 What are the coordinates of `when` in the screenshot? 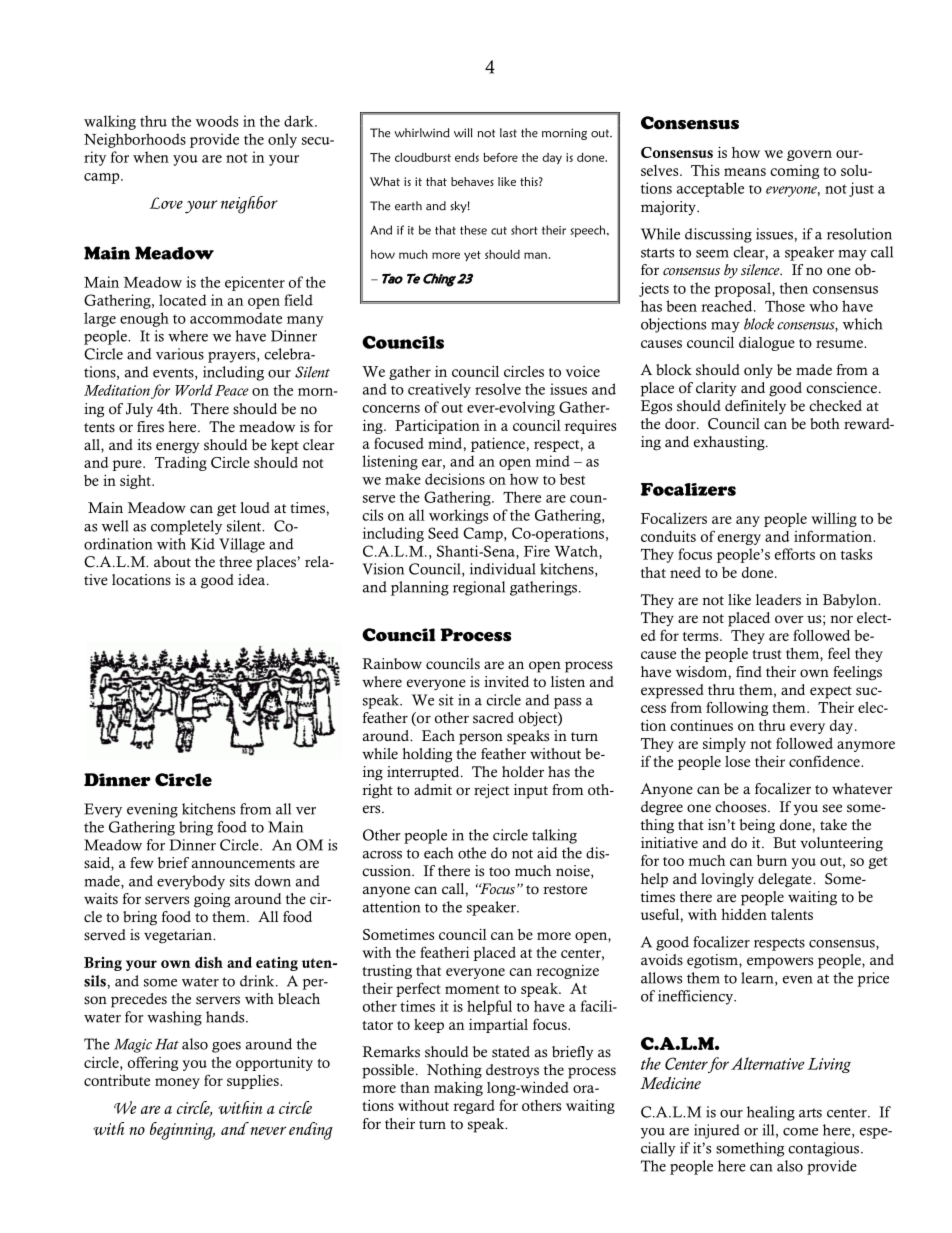 It's located at (151, 157).
